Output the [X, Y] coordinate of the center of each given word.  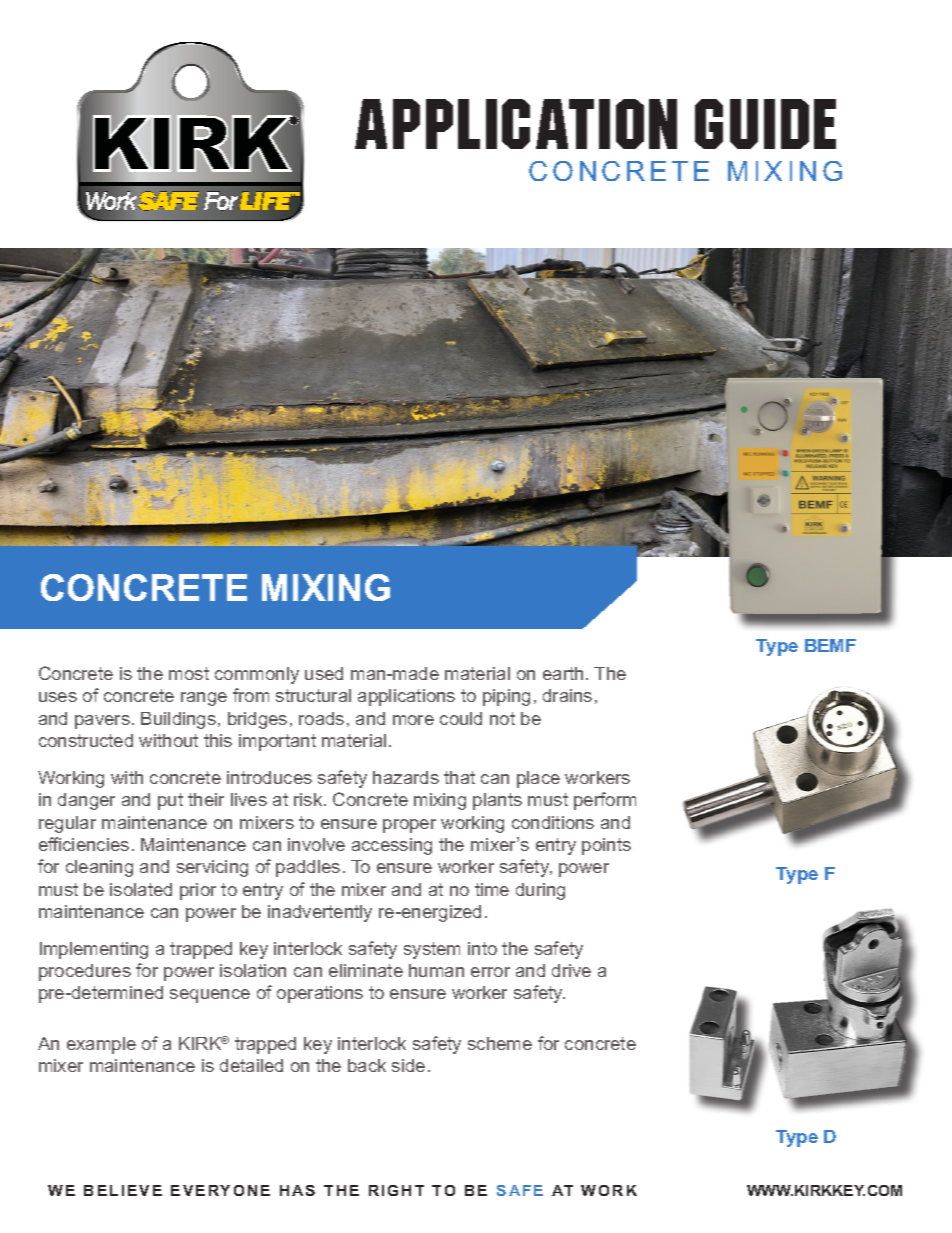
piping [506, 697]
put [170, 801]
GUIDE [765, 124]
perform [605, 801]
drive [571, 970]
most [189, 673]
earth [563, 673]
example [101, 1045]
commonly [257, 675]
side [408, 1065]
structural [313, 695]
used [324, 673]
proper [409, 826]
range [204, 699]
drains [567, 695]
